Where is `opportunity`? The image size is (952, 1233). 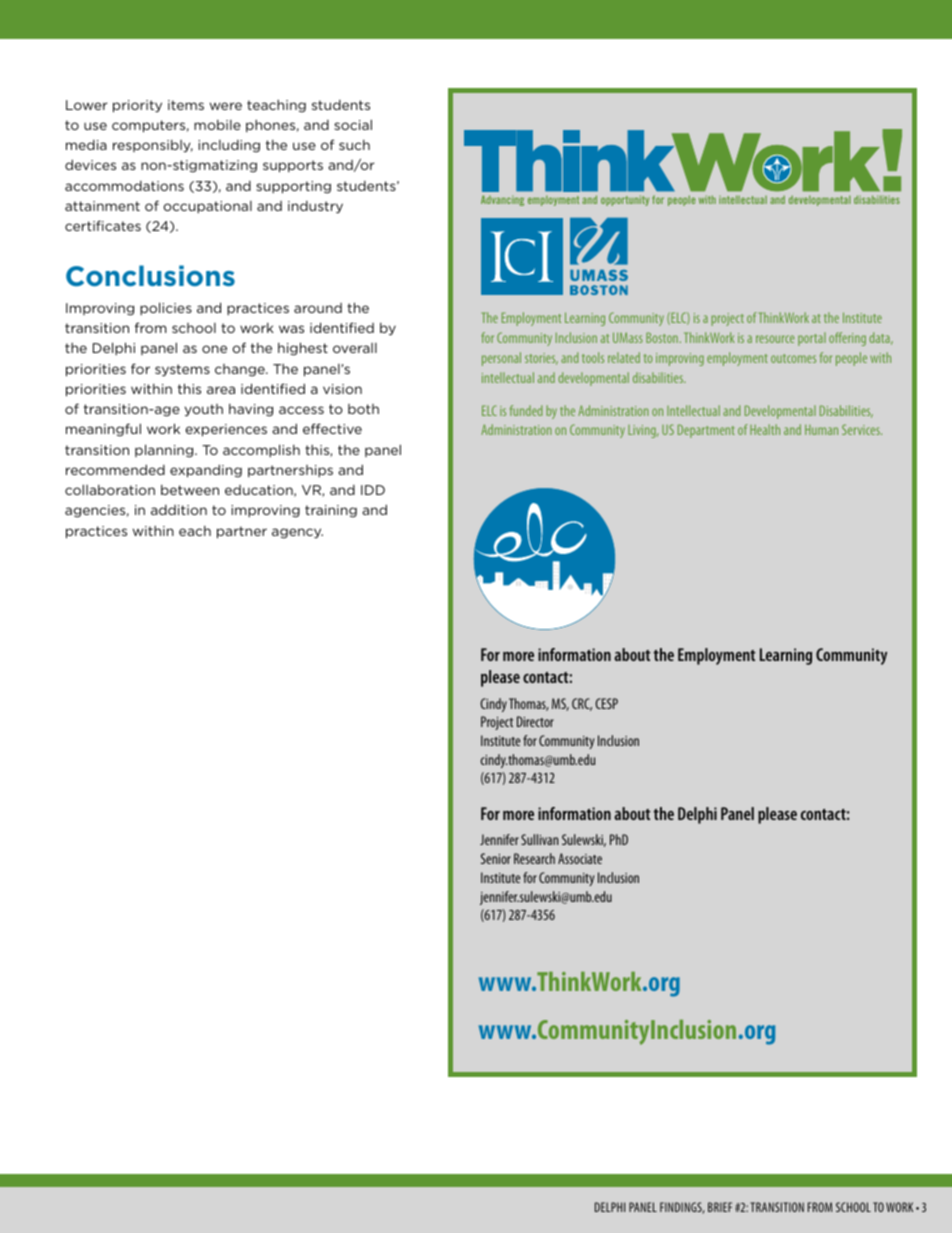
opportunity is located at coordinates (625, 200).
